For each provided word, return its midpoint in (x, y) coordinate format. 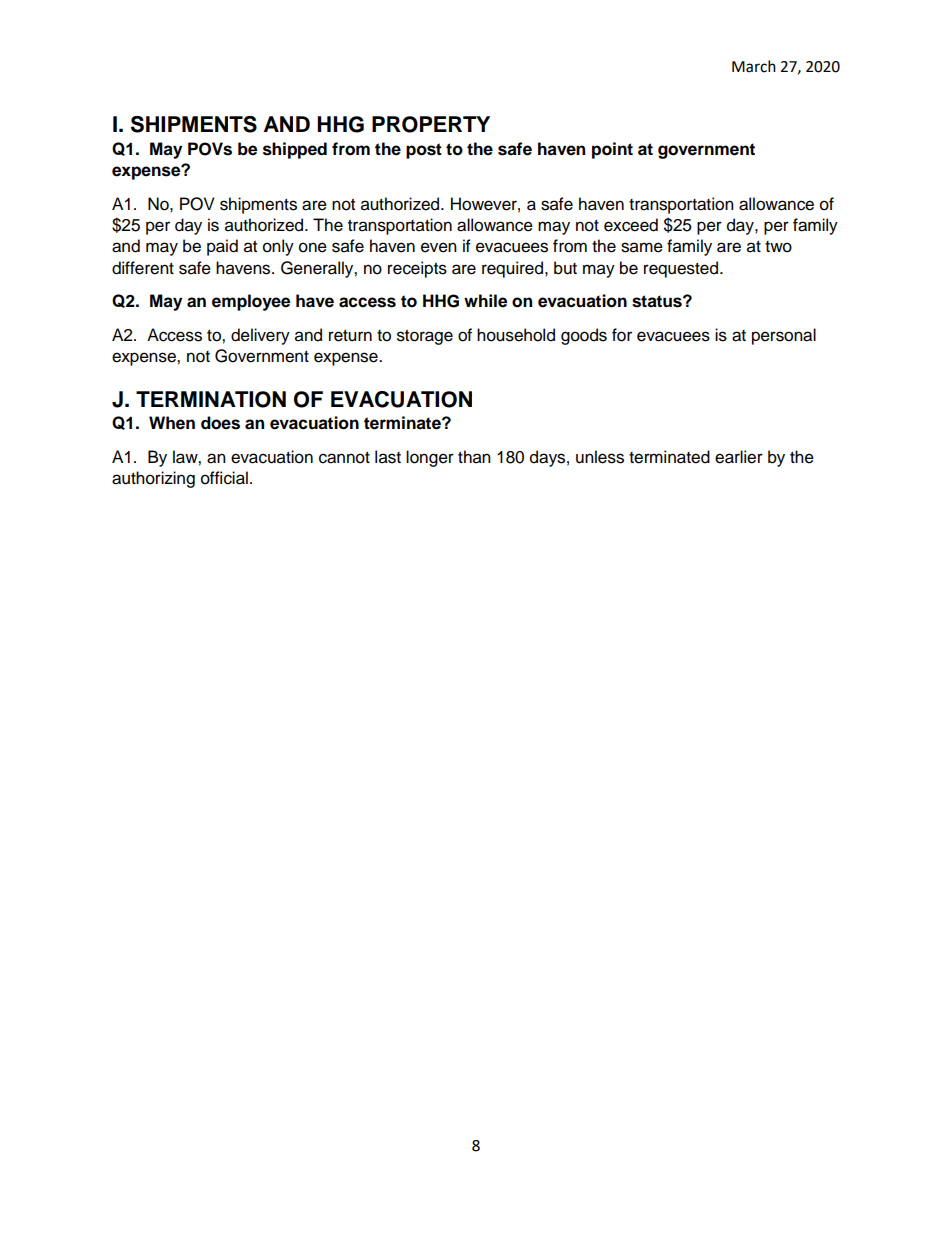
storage (425, 337)
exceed (631, 225)
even (439, 247)
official (224, 478)
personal (784, 336)
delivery (260, 336)
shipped (295, 150)
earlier (739, 457)
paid (222, 247)
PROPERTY (431, 124)
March (754, 66)
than (474, 457)
